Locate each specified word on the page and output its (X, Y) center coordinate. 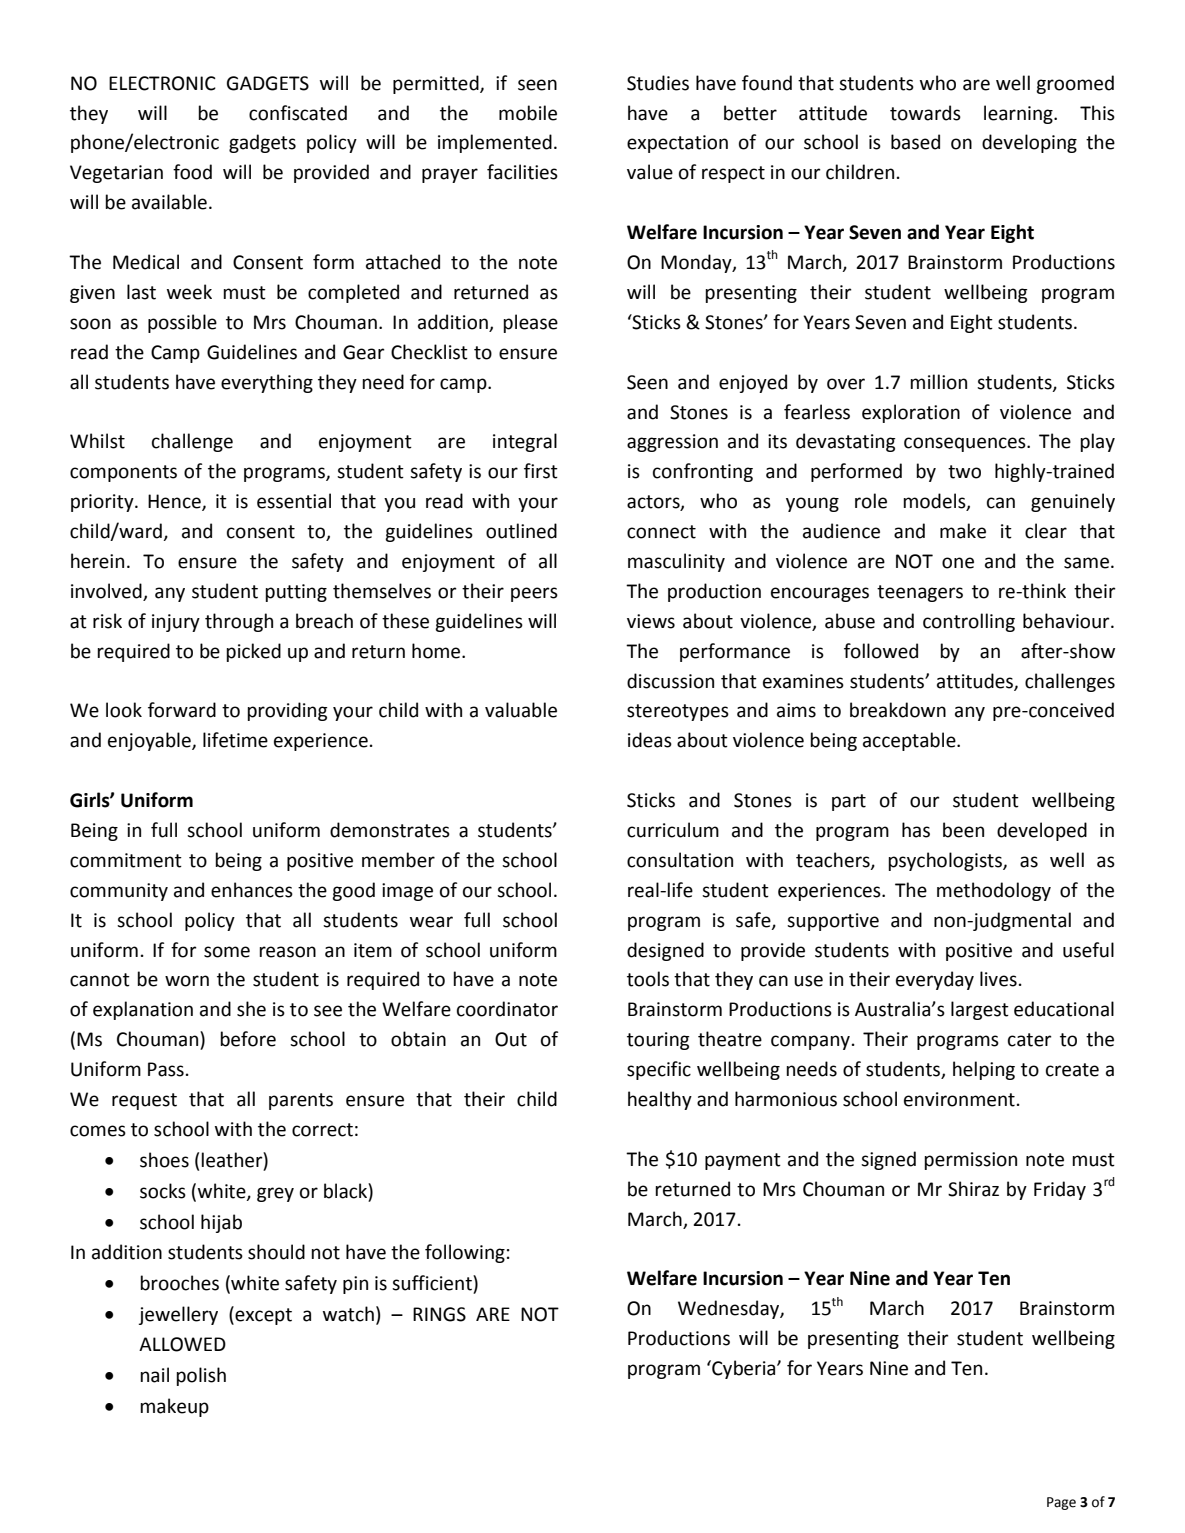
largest (980, 1010)
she (251, 1009)
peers (534, 594)
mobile (528, 113)
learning (1019, 114)
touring (658, 1041)
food (192, 172)
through (239, 622)
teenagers (920, 593)
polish (201, 1376)
